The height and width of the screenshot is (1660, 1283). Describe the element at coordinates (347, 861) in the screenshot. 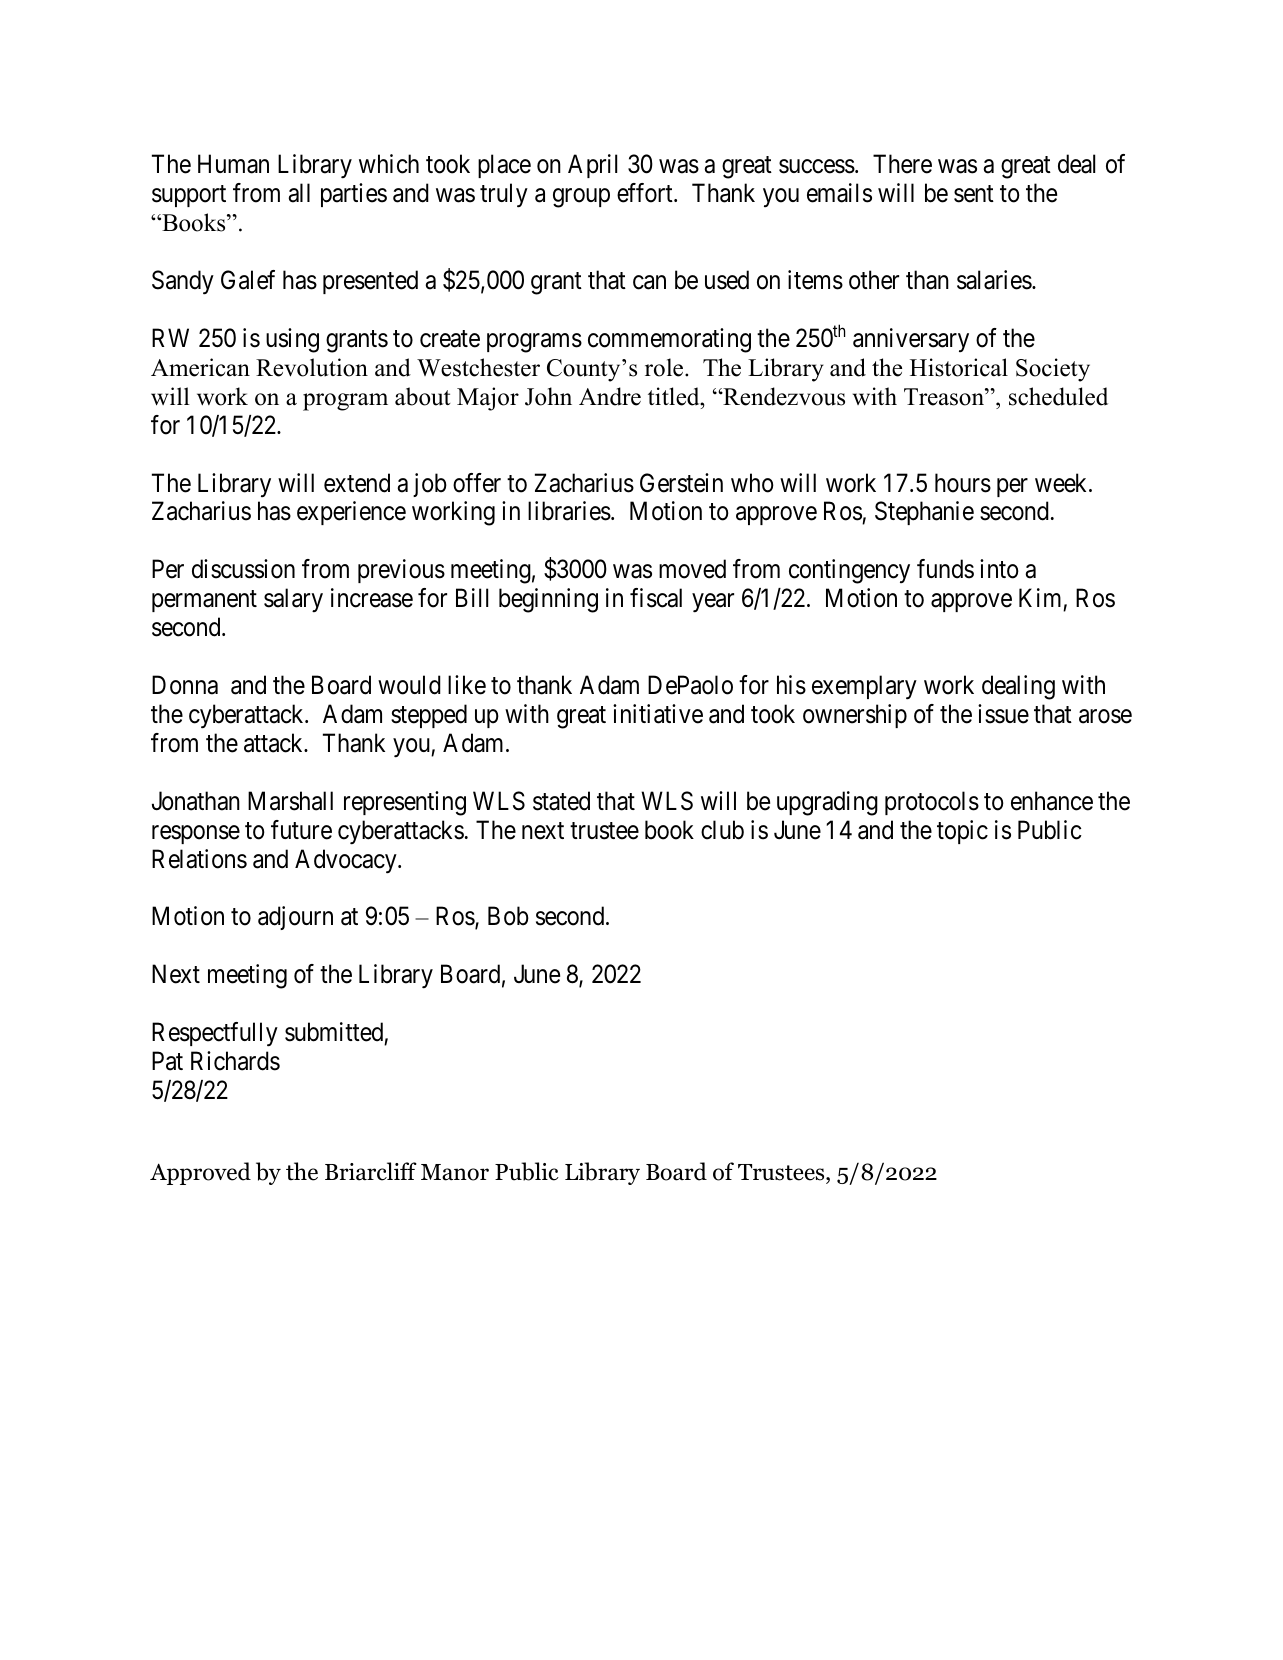

I see `Advocacy` at that location.
